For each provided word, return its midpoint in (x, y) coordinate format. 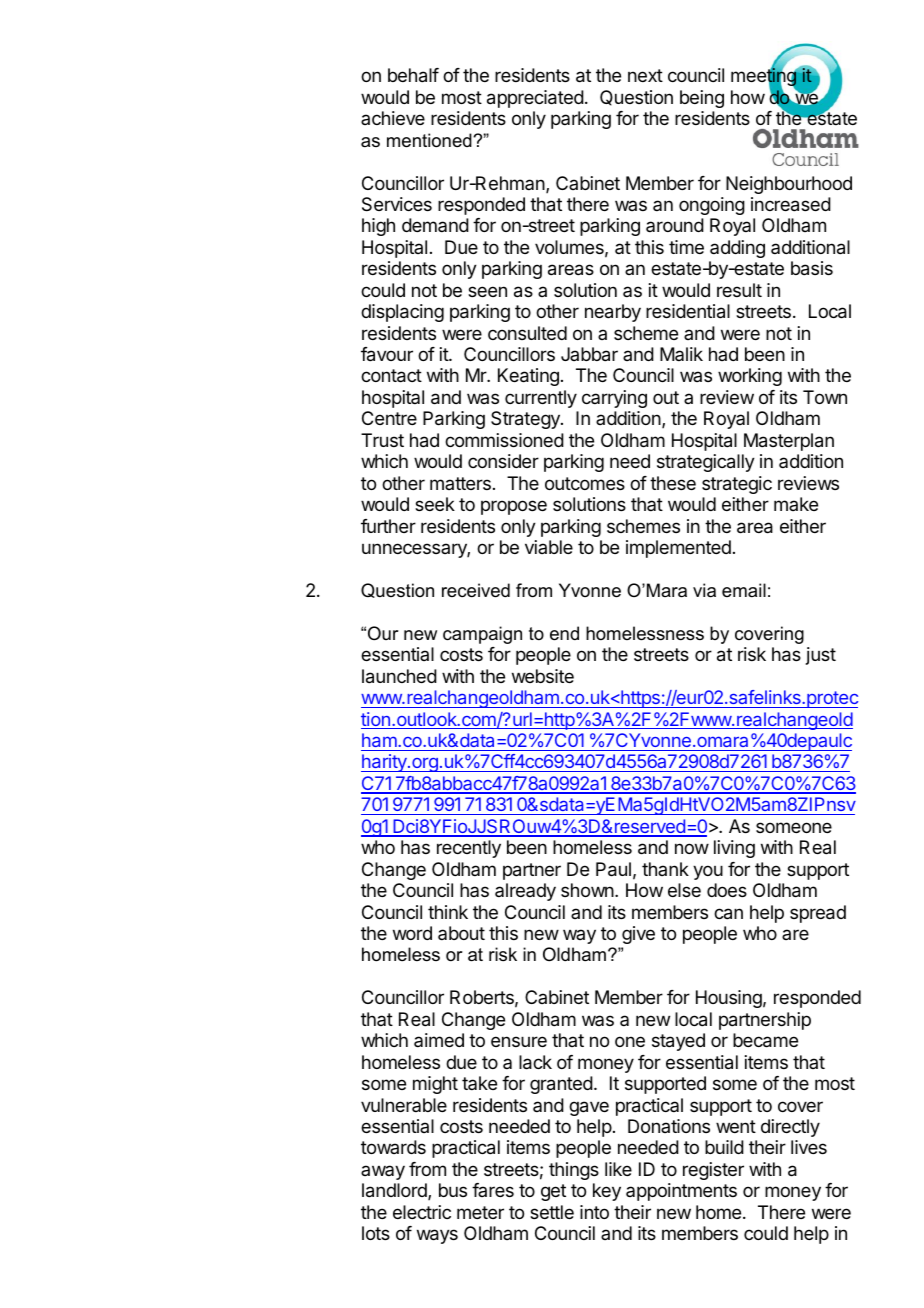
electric (422, 1212)
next (645, 75)
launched (399, 676)
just (821, 656)
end (564, 633)
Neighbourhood (789, 185)
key (607, 1192)
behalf (413, 75)
